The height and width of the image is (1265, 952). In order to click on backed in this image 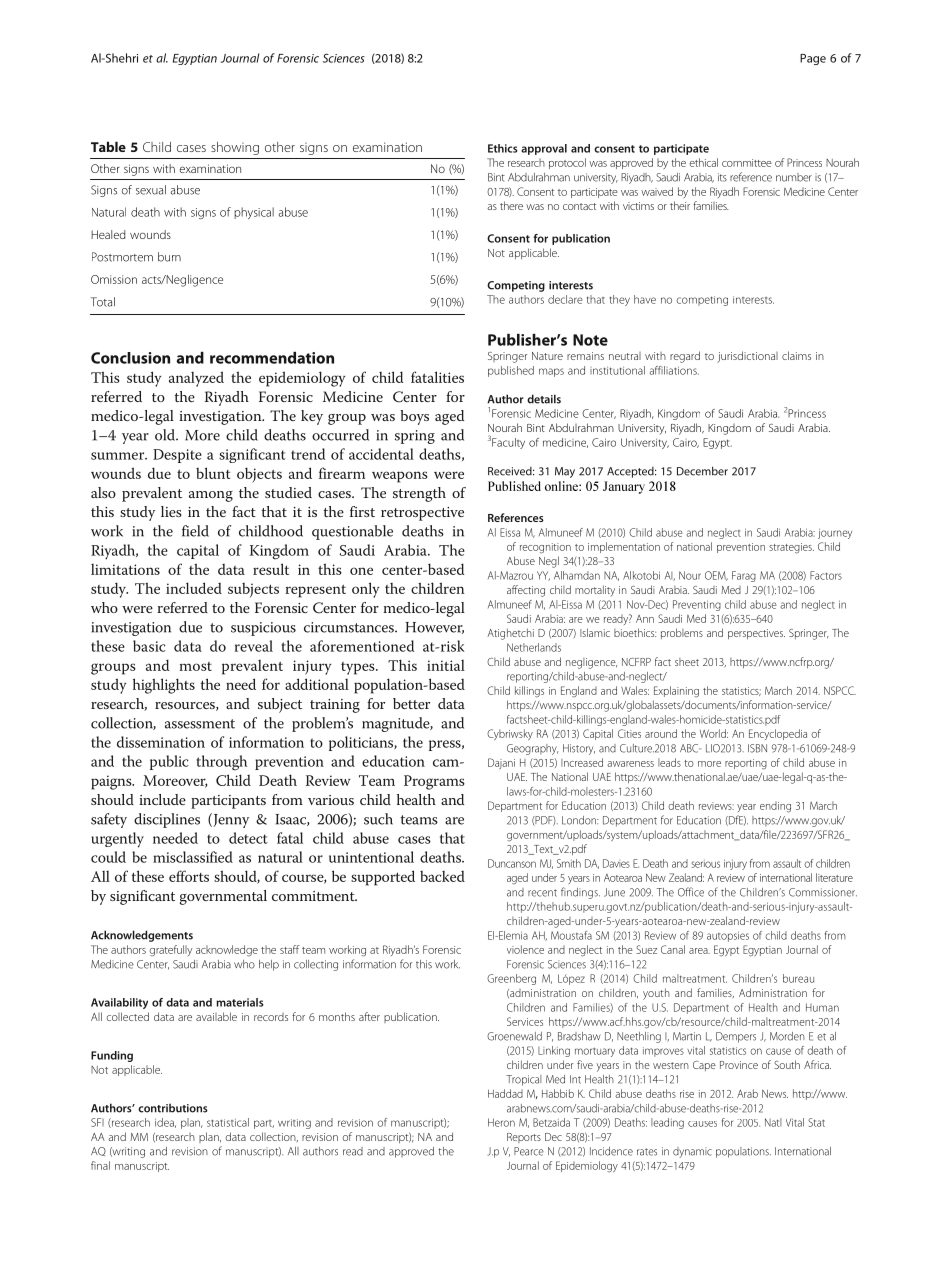, I will do `click(442, 876)`.
